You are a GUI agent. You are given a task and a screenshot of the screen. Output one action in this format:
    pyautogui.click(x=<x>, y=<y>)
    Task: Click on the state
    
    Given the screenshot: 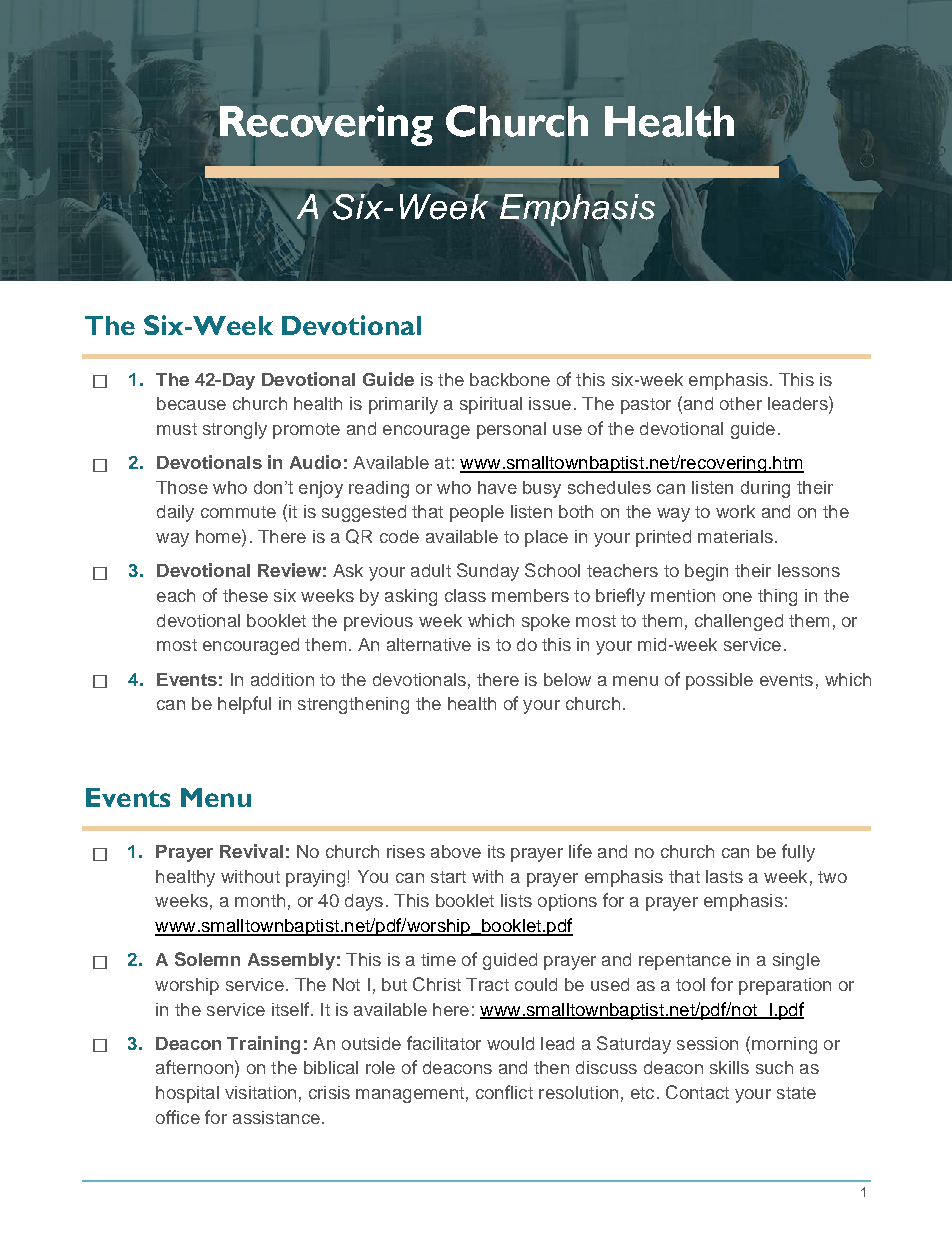 What is the action you would take?
    pyautogui.click(x=796, y=1093)
